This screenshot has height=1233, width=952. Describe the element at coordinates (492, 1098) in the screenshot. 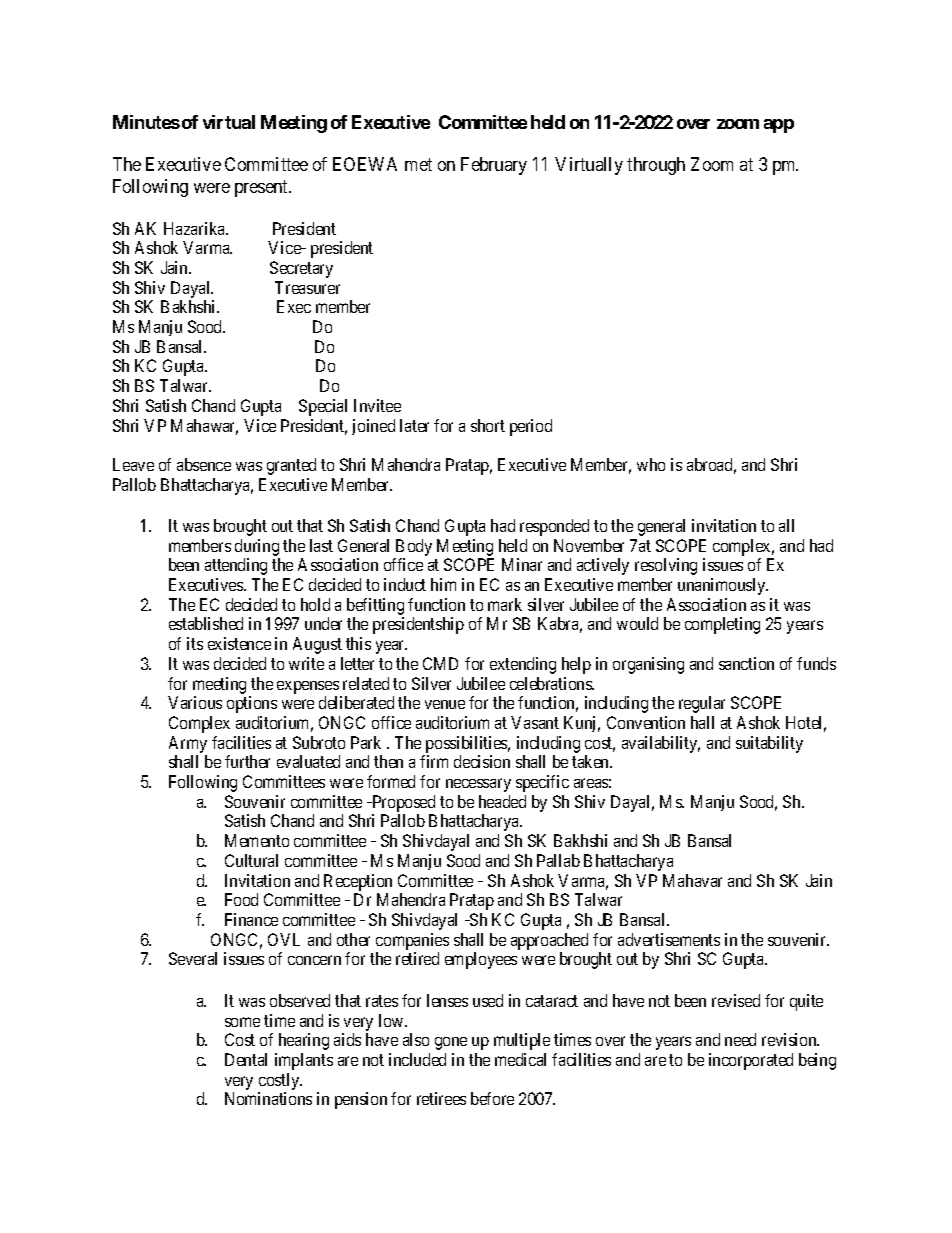

I see `before` at that location.
